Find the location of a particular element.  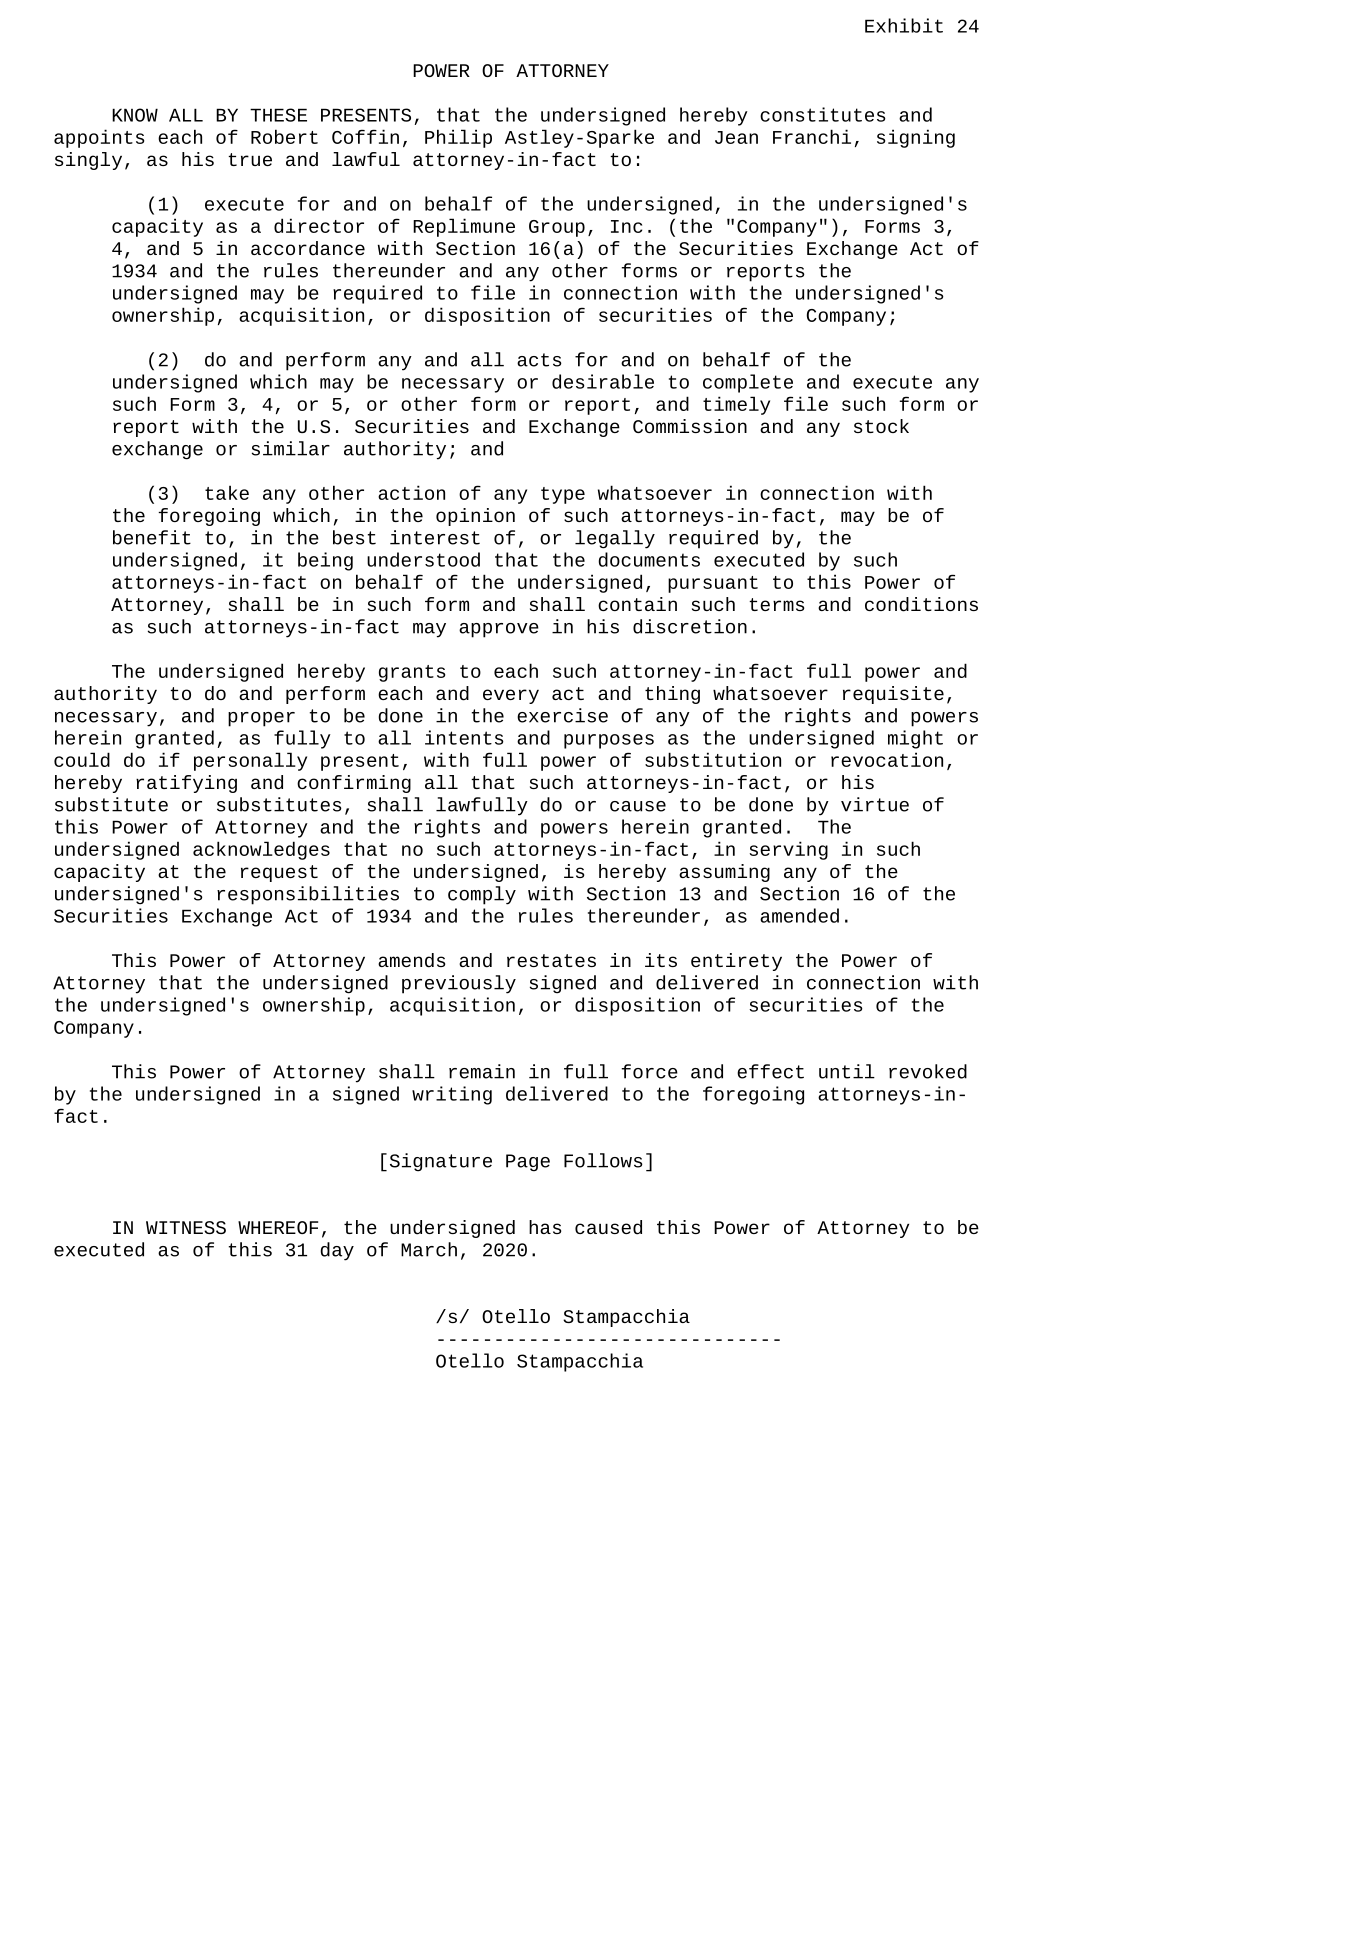

constitutes is located at coordinates (823, 114).
